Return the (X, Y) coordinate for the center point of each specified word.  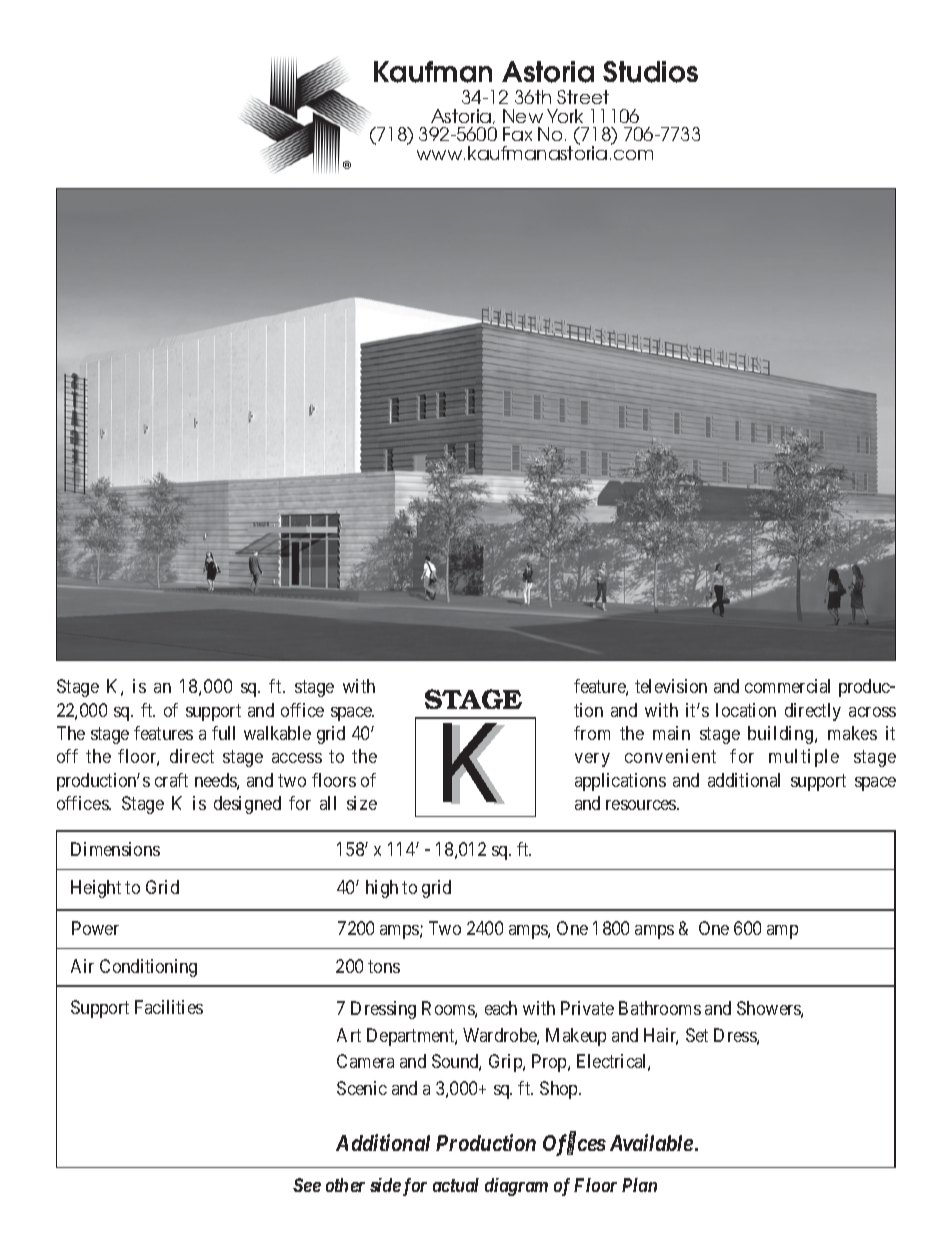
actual (456, 1185)
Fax (517, 134)
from (592, 733)
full (223, 733)
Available (651, 1142)
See (307, 1185)
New (523, 116)
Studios (650, 72)
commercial (787, 686)
